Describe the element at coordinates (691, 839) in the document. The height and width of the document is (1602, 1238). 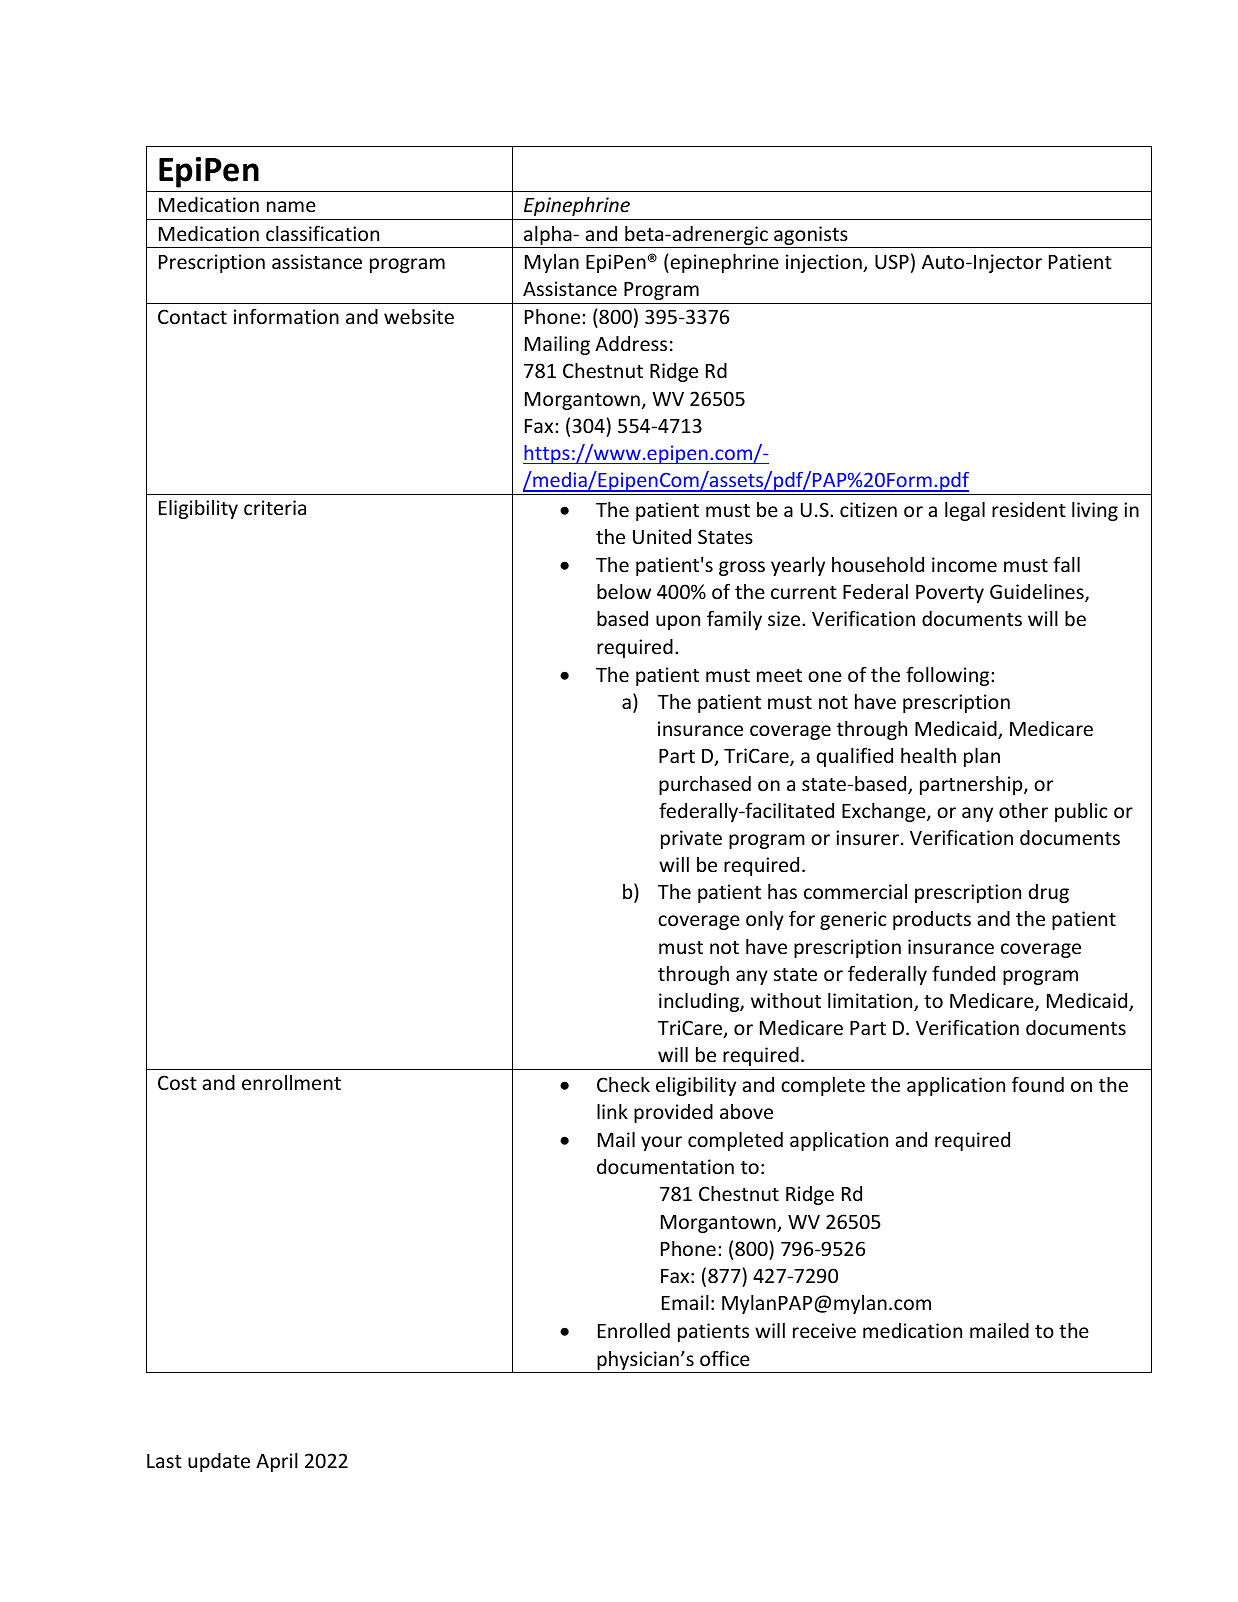
I see `private` at that location.
